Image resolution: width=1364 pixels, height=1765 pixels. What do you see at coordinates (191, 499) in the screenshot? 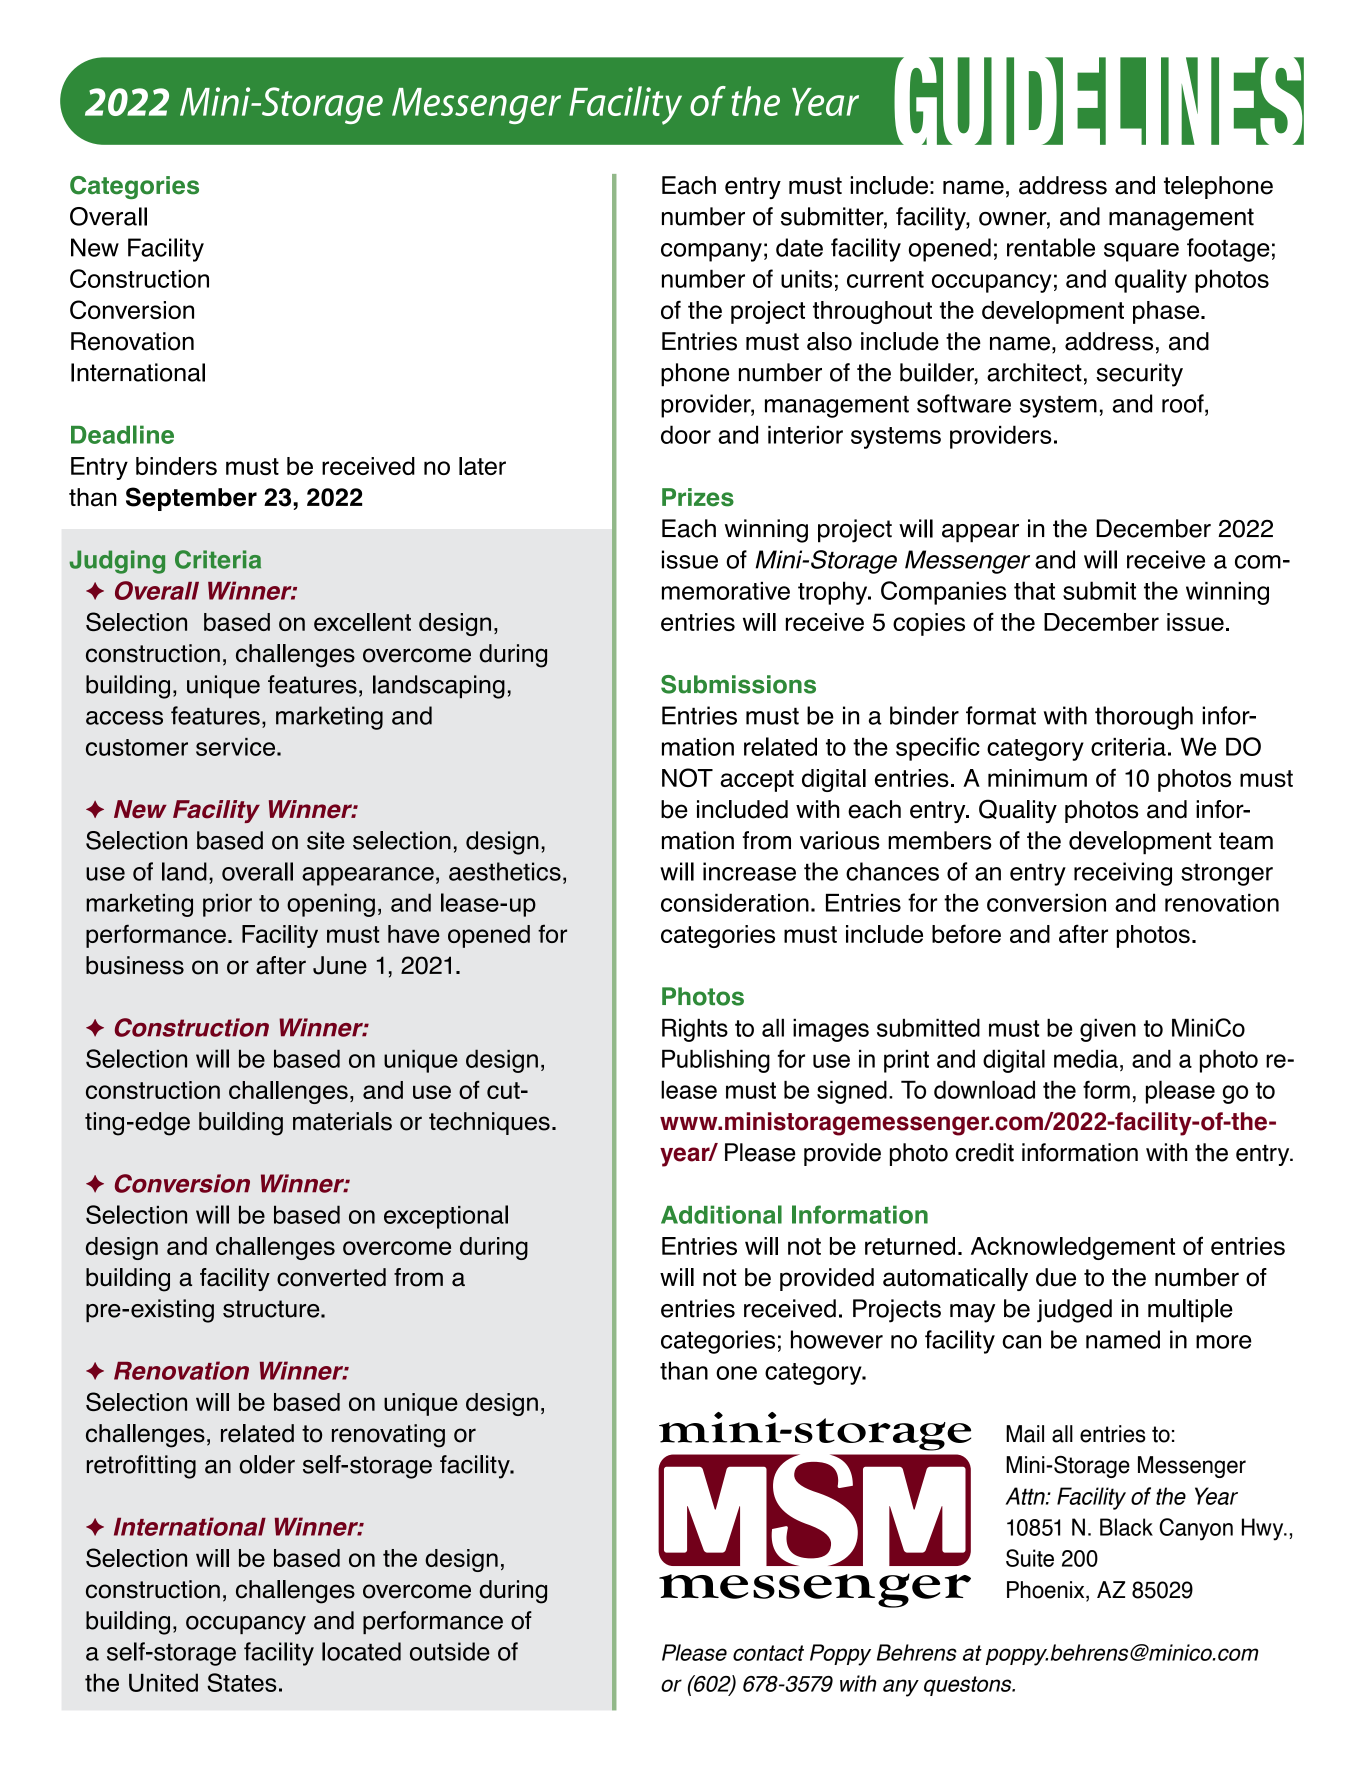
I see `September` at bounding box center [191, 499].
